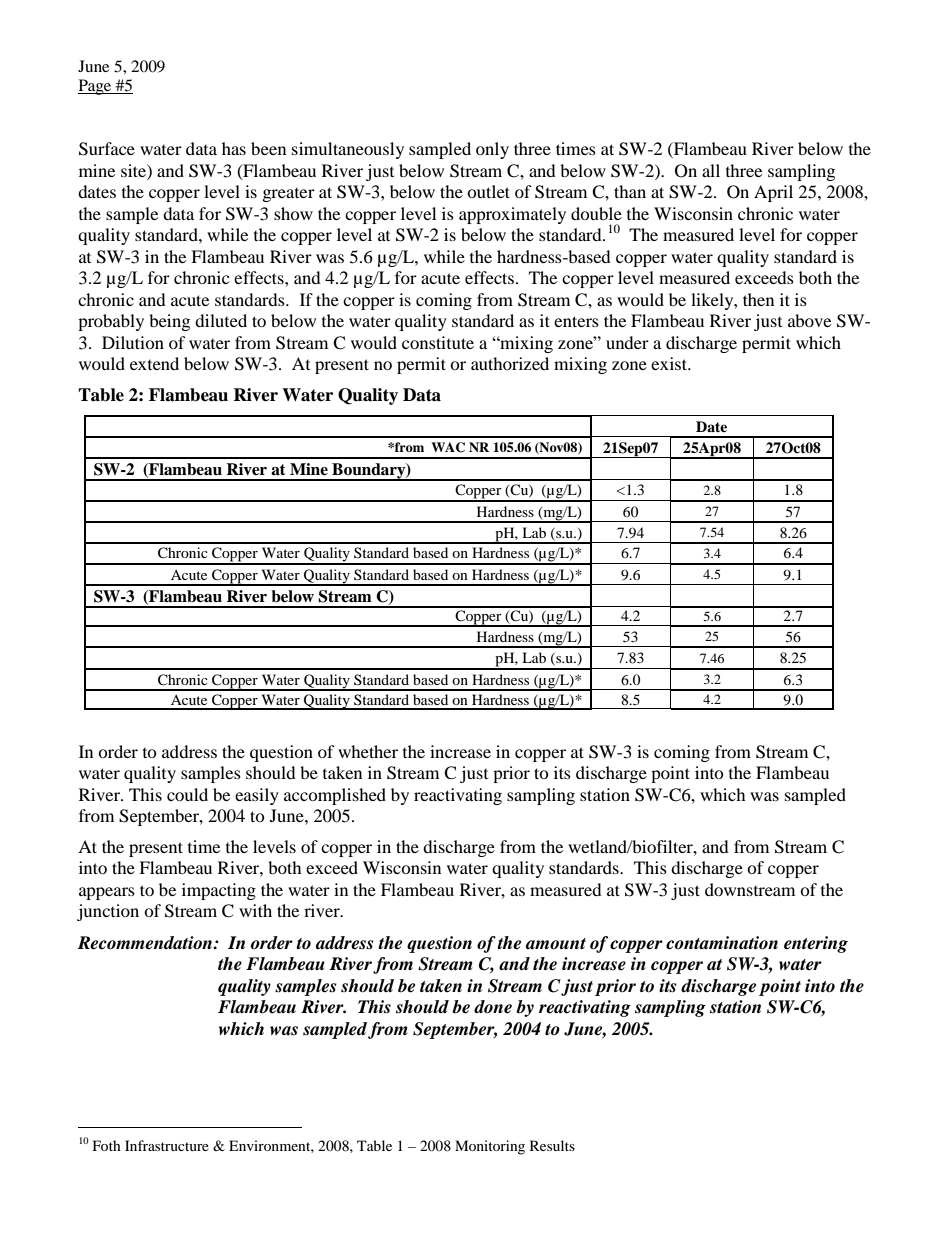  Describe the element at coordinates (368, 751) in the screenshot. I see `whether` at that location.
